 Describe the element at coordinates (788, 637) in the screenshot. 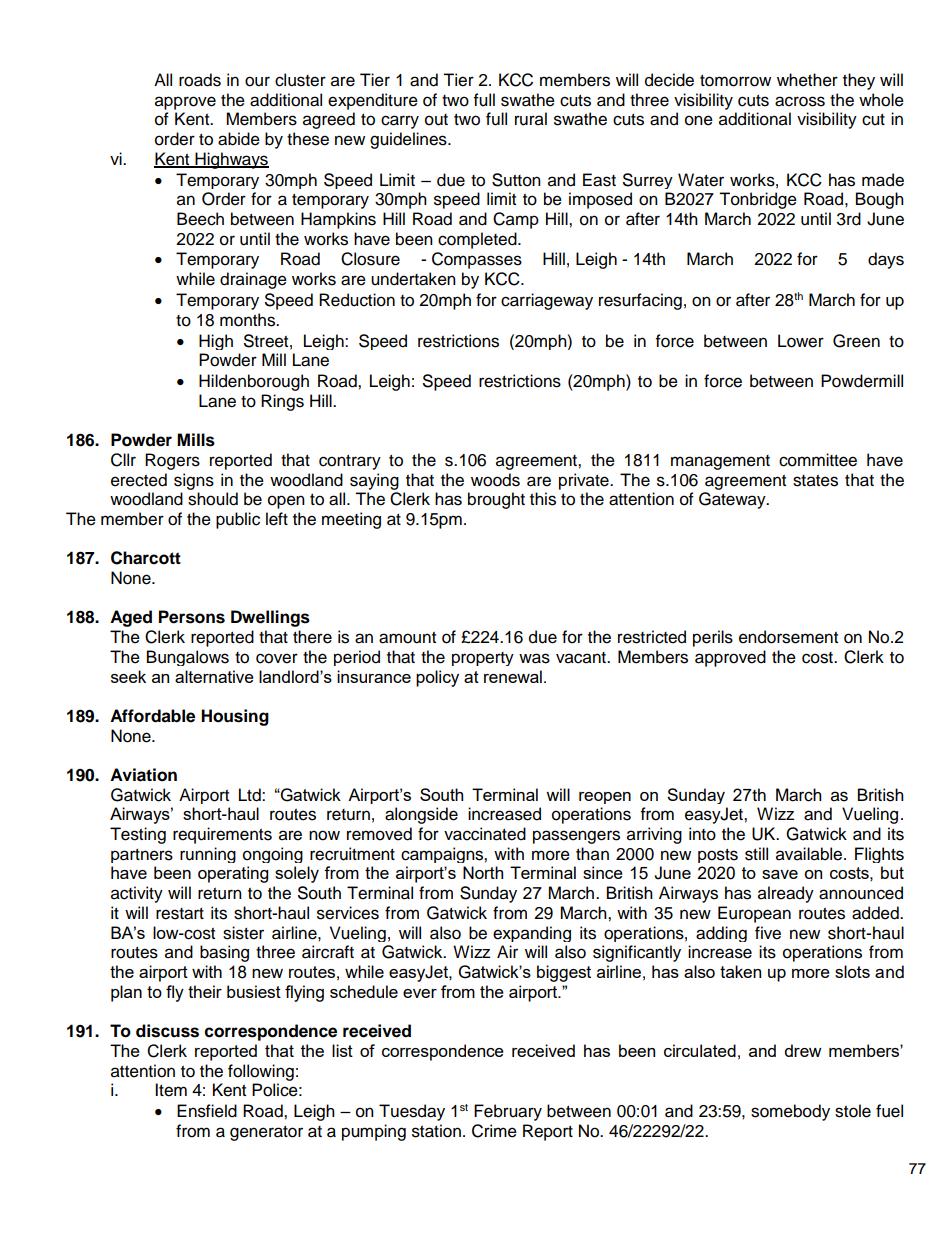

I see `endorsement` at that location.
